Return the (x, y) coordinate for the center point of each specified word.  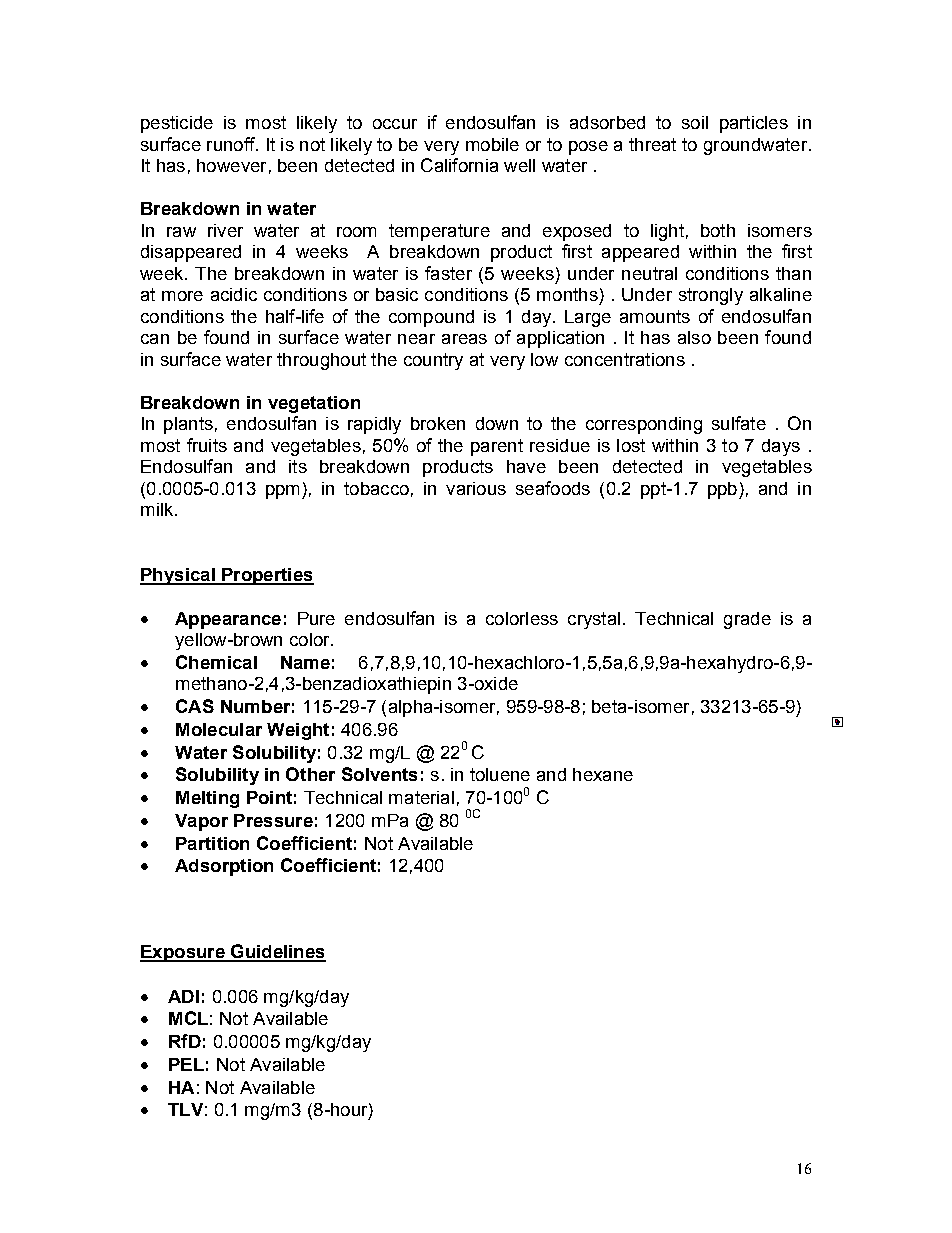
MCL (188, 1018)
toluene (500, 774)
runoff (232, 144)
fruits (207, 445)
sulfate (739, 423)
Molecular (219, 729)
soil (695, 122)
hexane (603, 774)
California (459, 165)
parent (497, 447)
